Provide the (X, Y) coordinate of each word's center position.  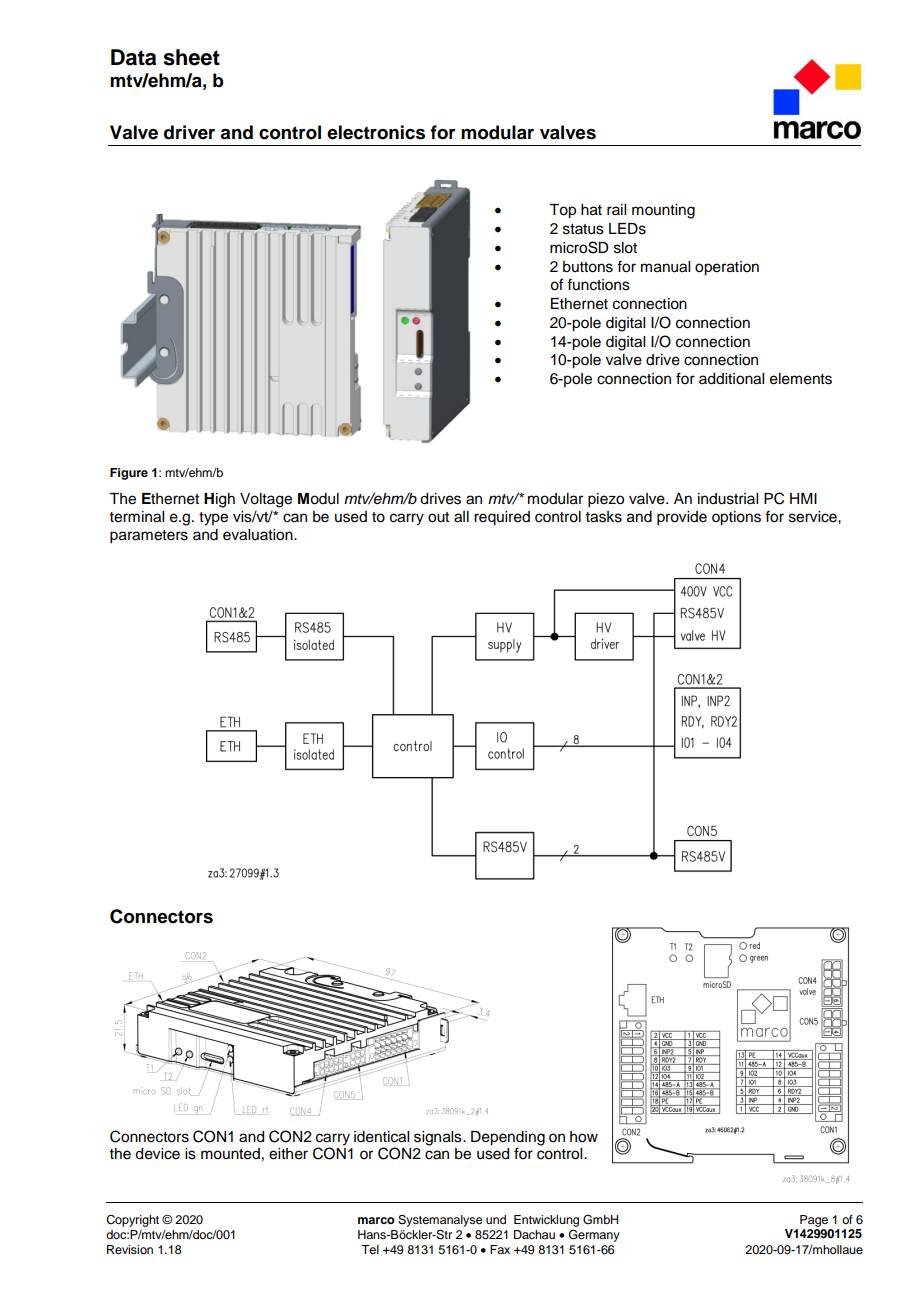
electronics (376, 132)
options (736, 518)
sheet (191, 57)
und (496, 1219)
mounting (663, 211)
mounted (230, 1154)
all (461, 517)
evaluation (259, 535)
